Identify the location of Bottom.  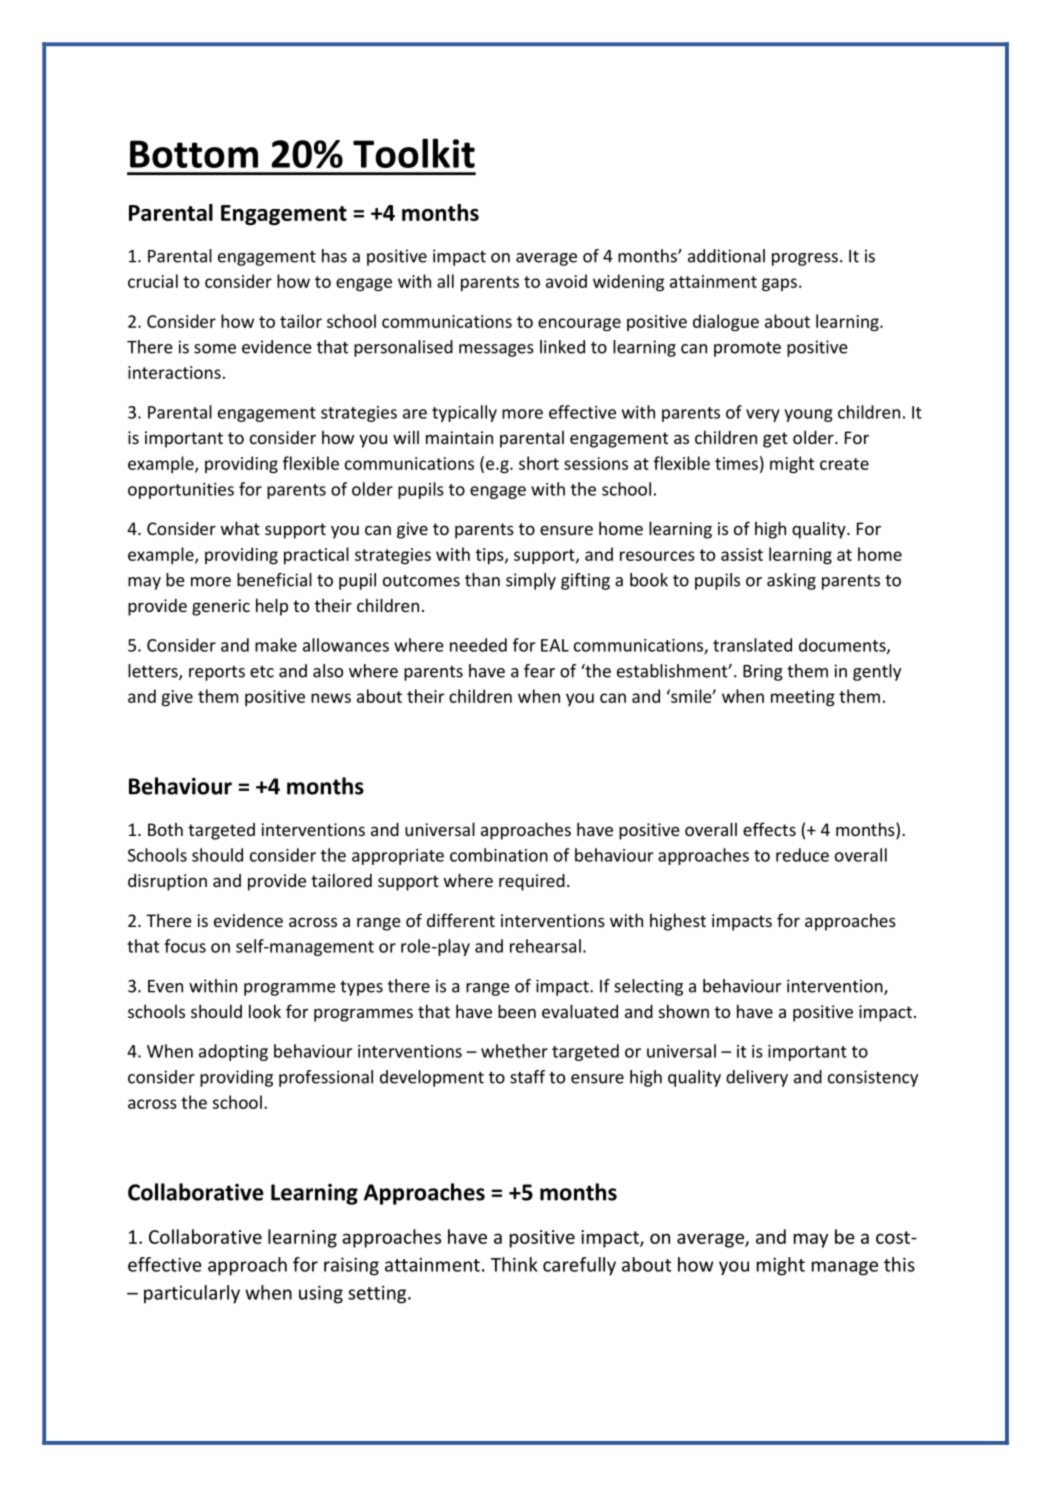
(194, 154).
